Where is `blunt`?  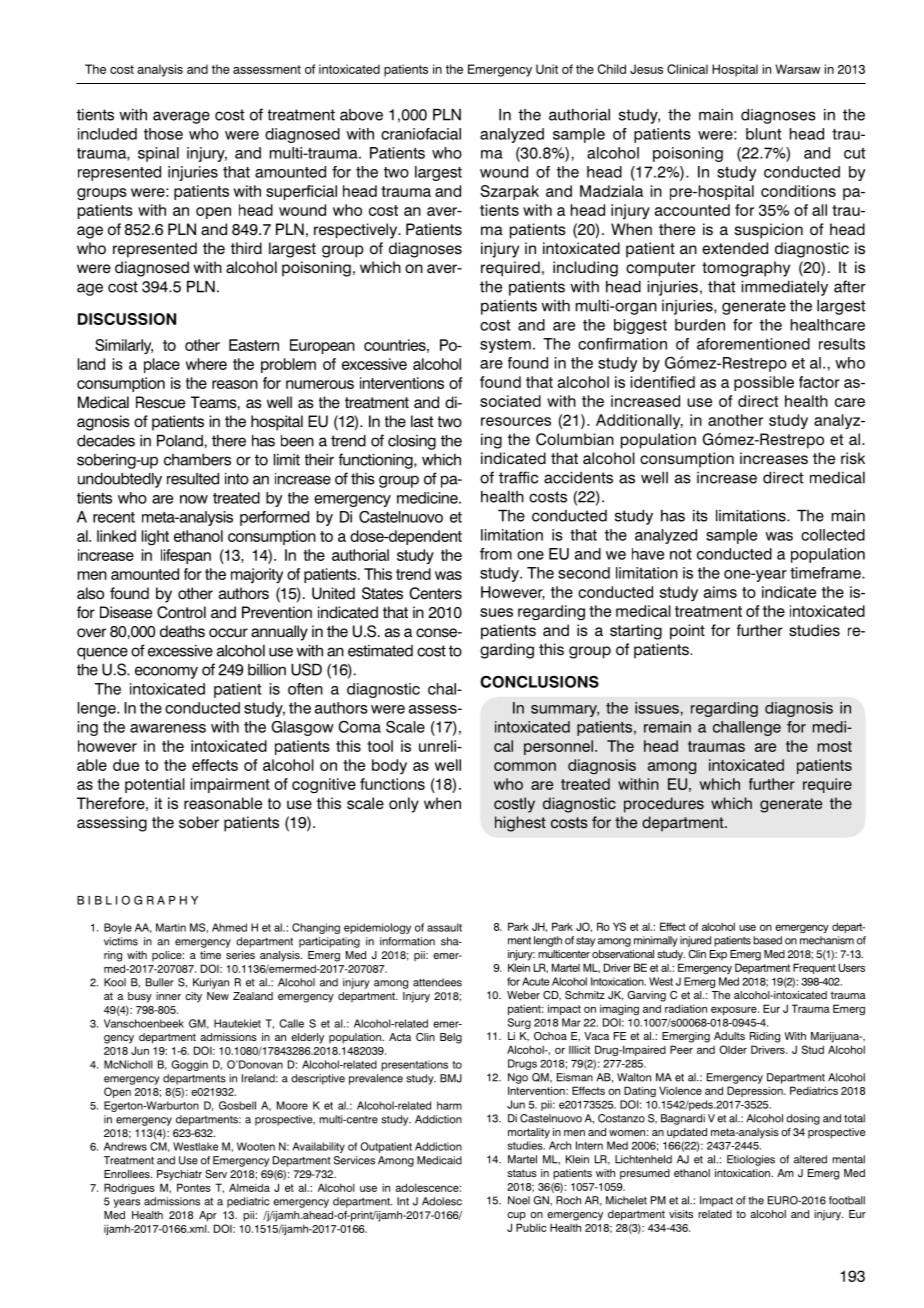
blunt is located at coordinates (763, 134).
